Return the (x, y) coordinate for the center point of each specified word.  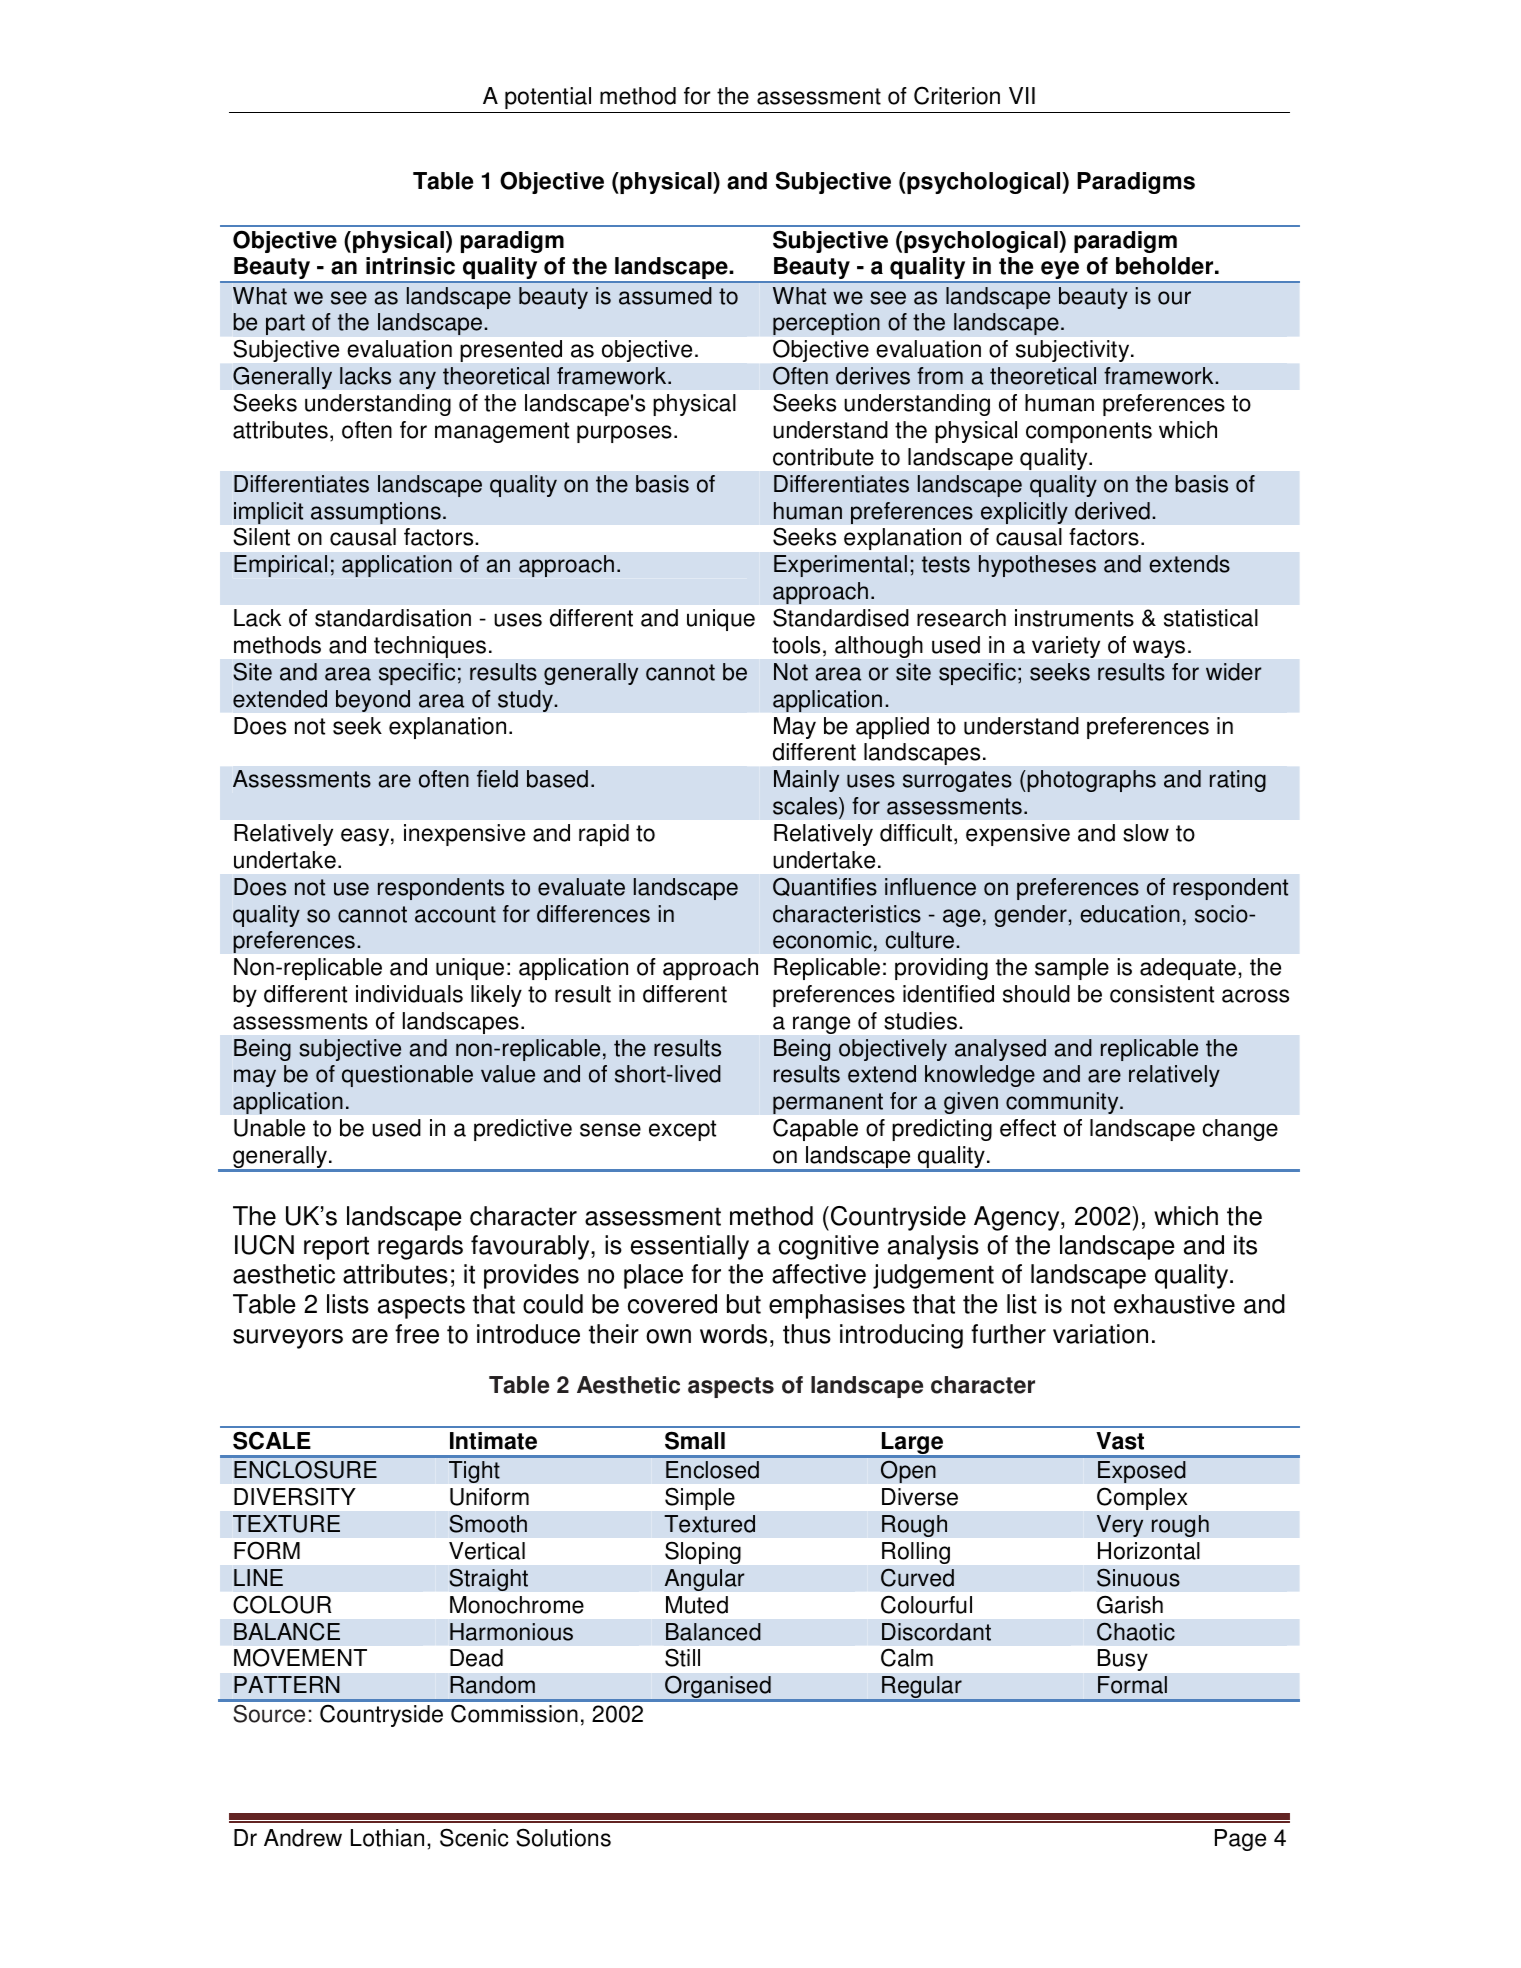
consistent (1162, 994)
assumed (665, 296)
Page (1240, 1840)
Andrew (303, 1838)
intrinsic (410, 266)
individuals (409, 994)
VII (1022, 95)
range (821, 1025)
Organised (718, 1688)
